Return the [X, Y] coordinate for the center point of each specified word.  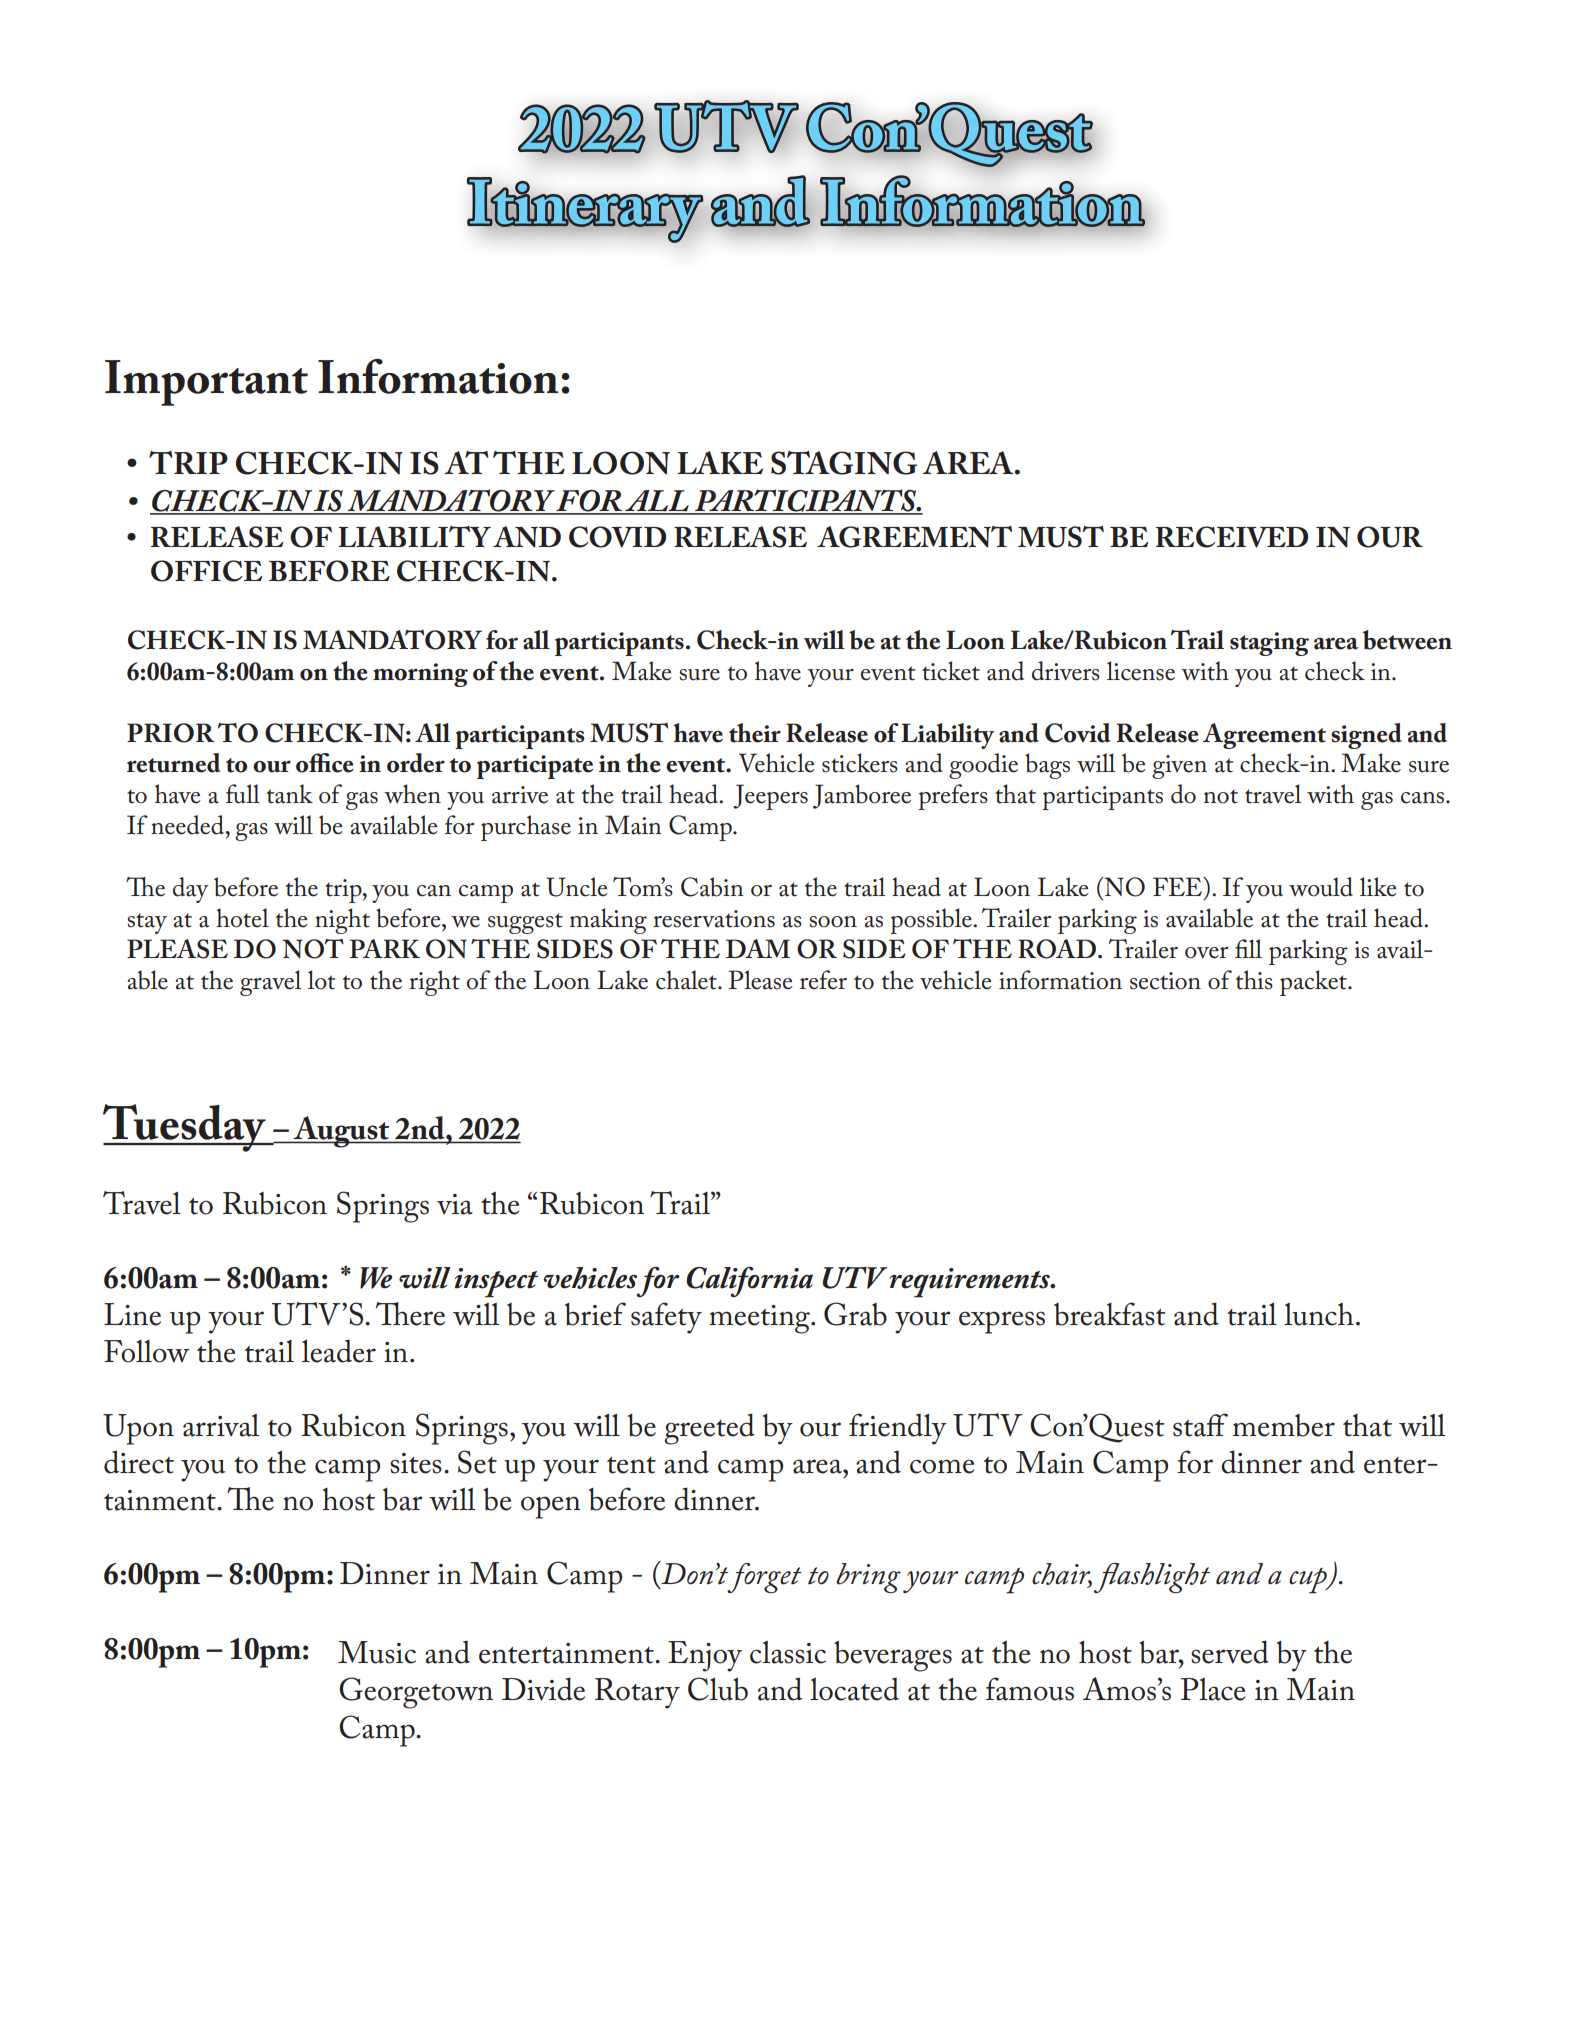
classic [788, 1652]
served [1230, 1652]
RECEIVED [1232, 537]
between [1407, 640]
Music [377, 1652]
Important [206, 383]
